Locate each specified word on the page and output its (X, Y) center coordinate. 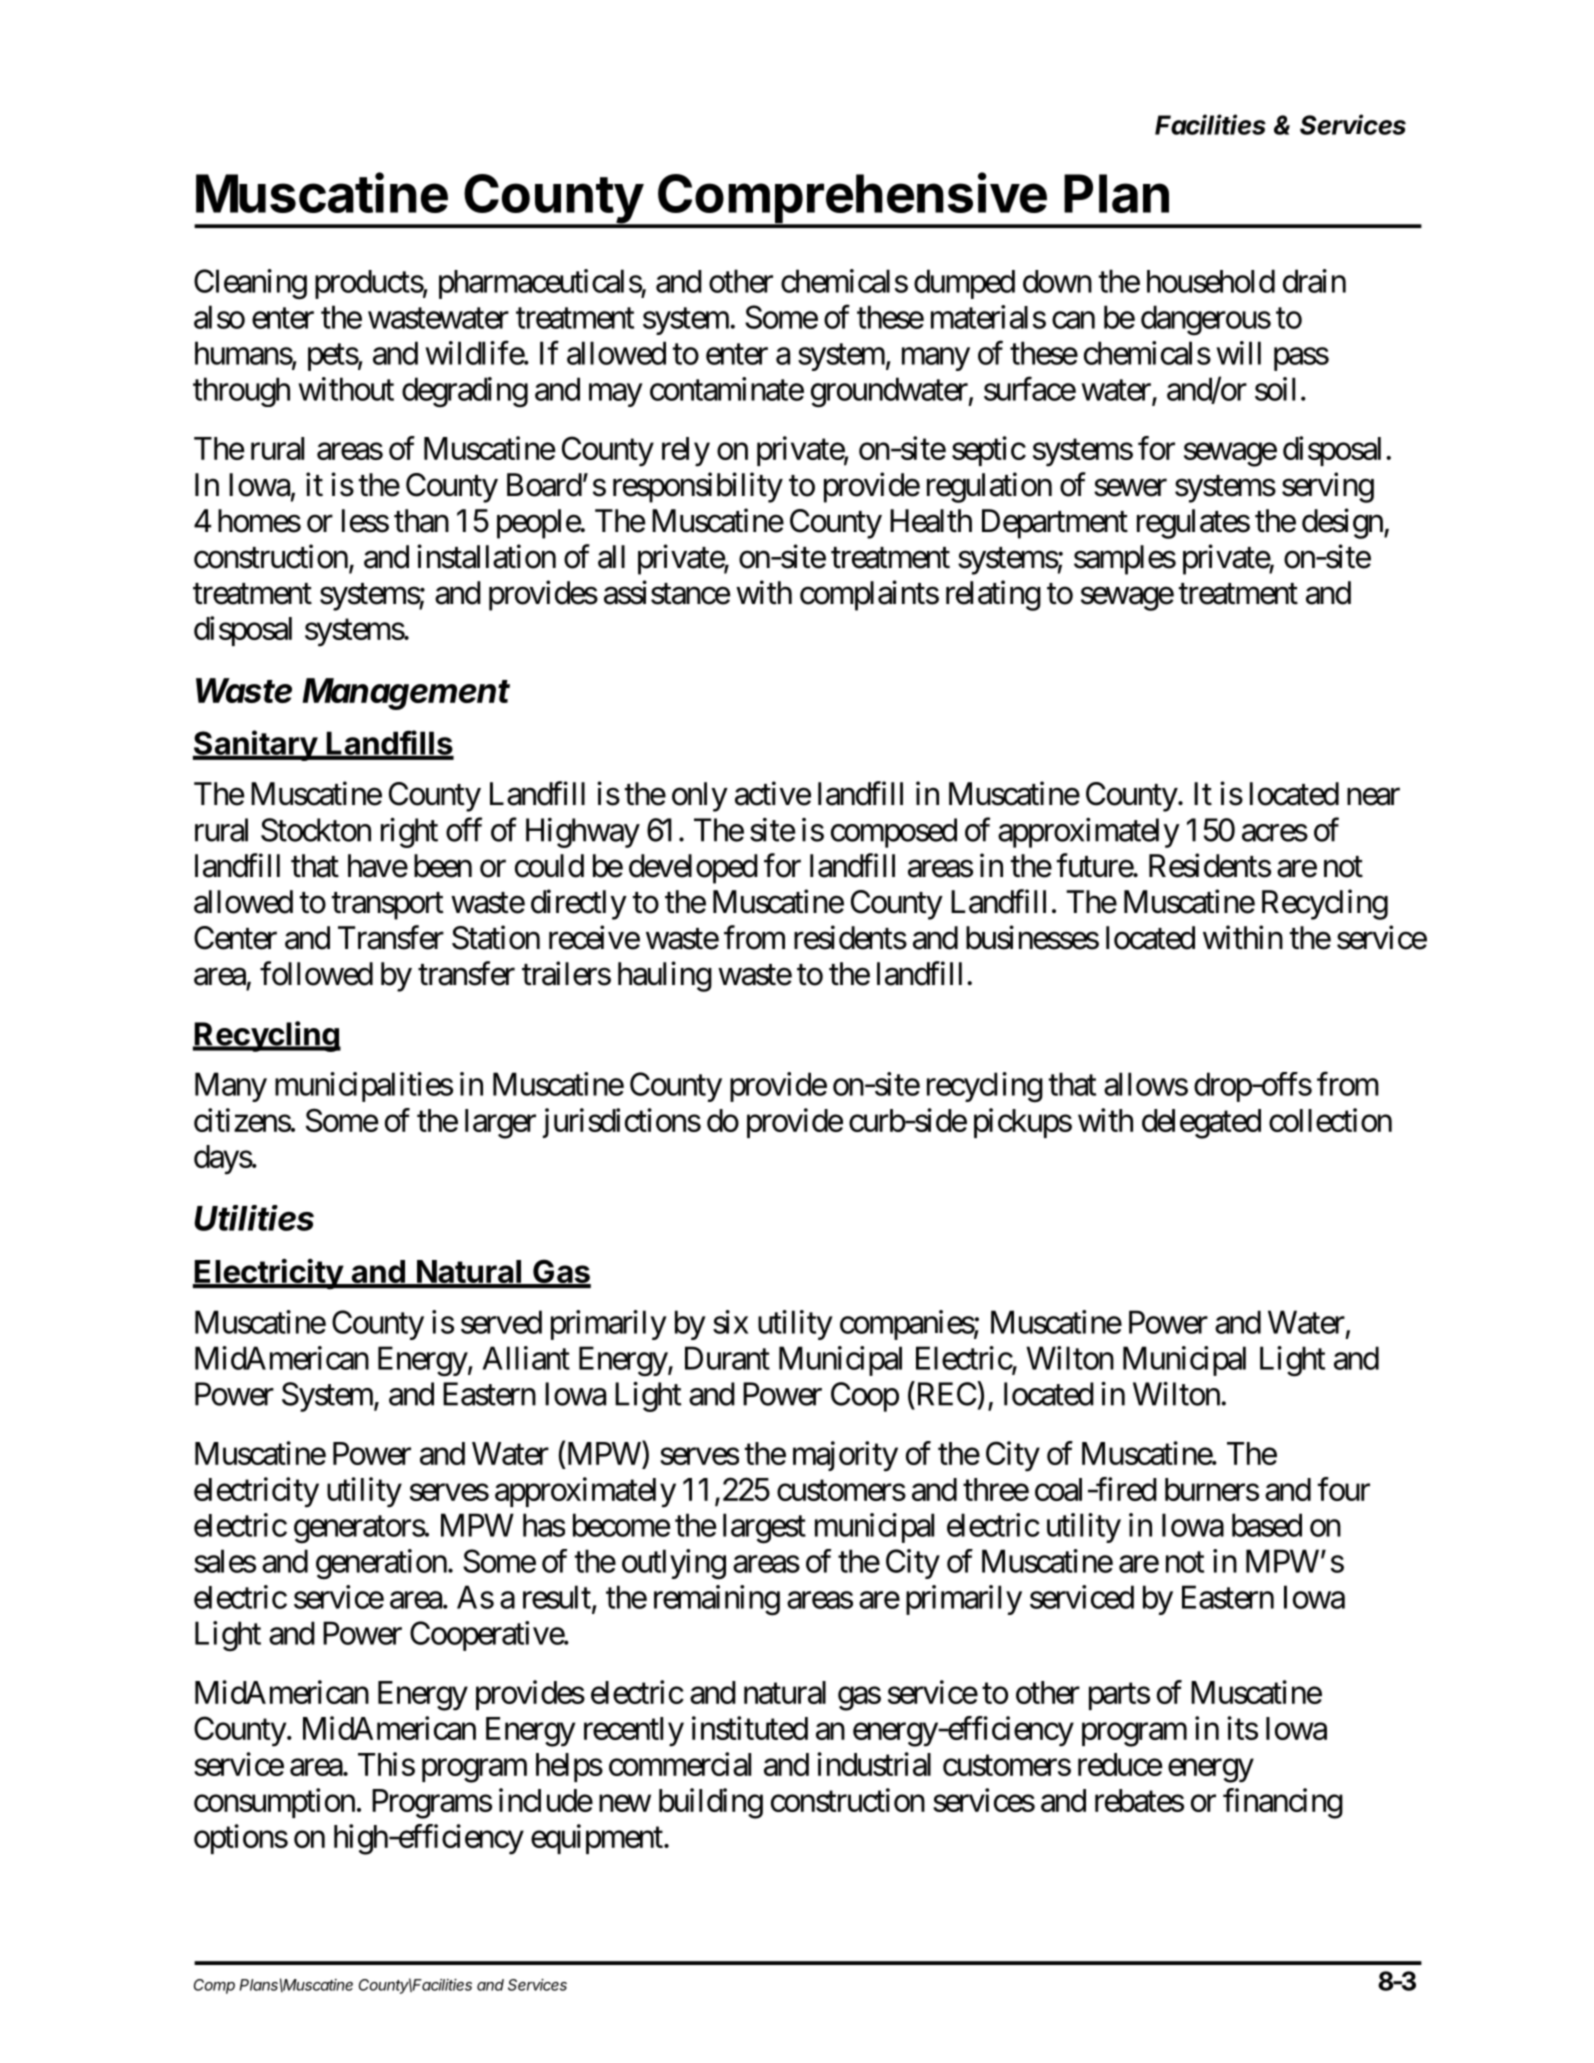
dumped (964, 284)
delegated (1201, 1124)
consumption (274, 1803)
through (241, 392)
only (700, 797)
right (409, 833)
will (1238, 353)
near (1373, 797)
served (501, 1322)
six (731, 1322)
